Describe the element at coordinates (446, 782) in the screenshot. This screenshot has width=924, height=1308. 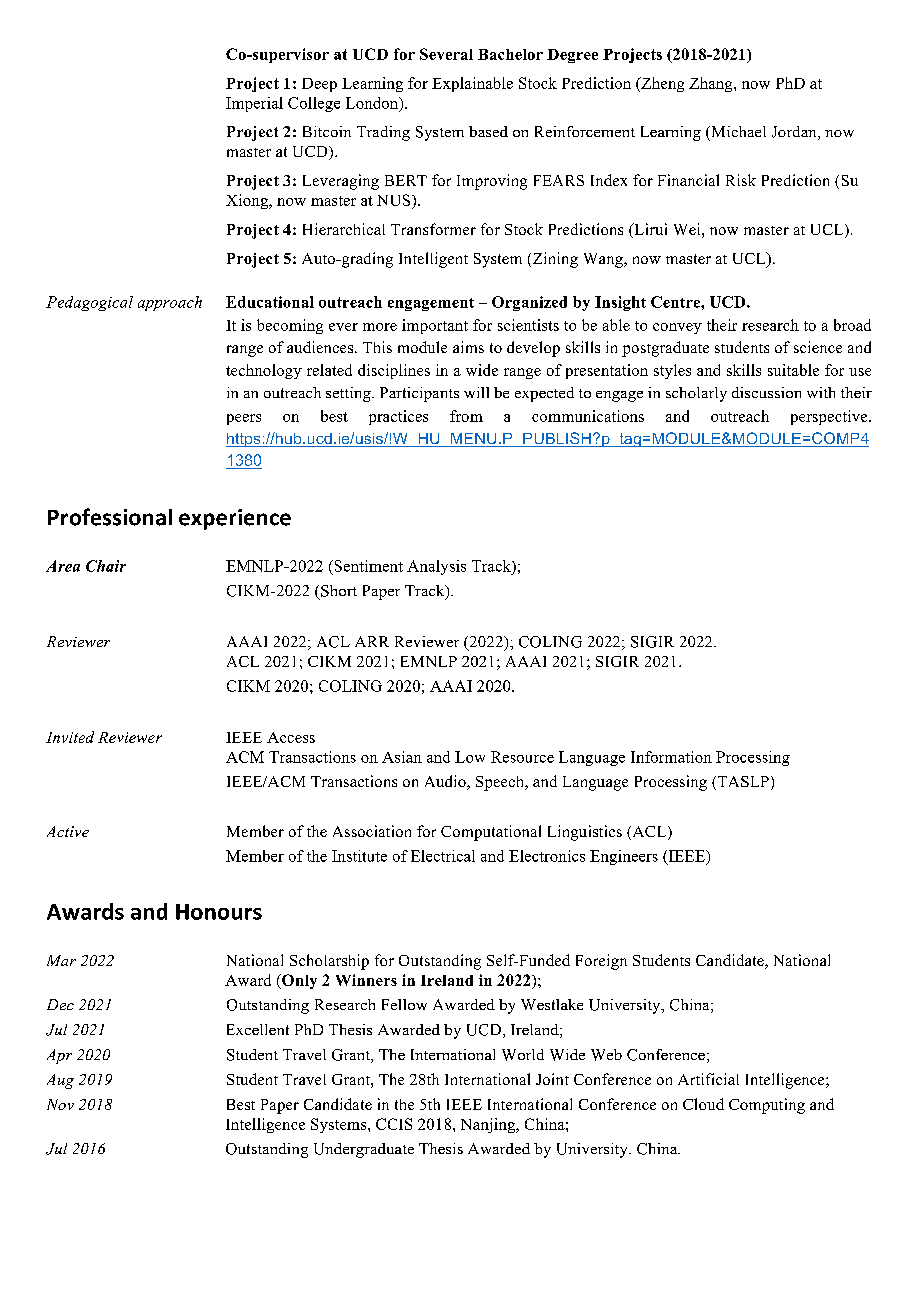
I see `Audio` at that location.
